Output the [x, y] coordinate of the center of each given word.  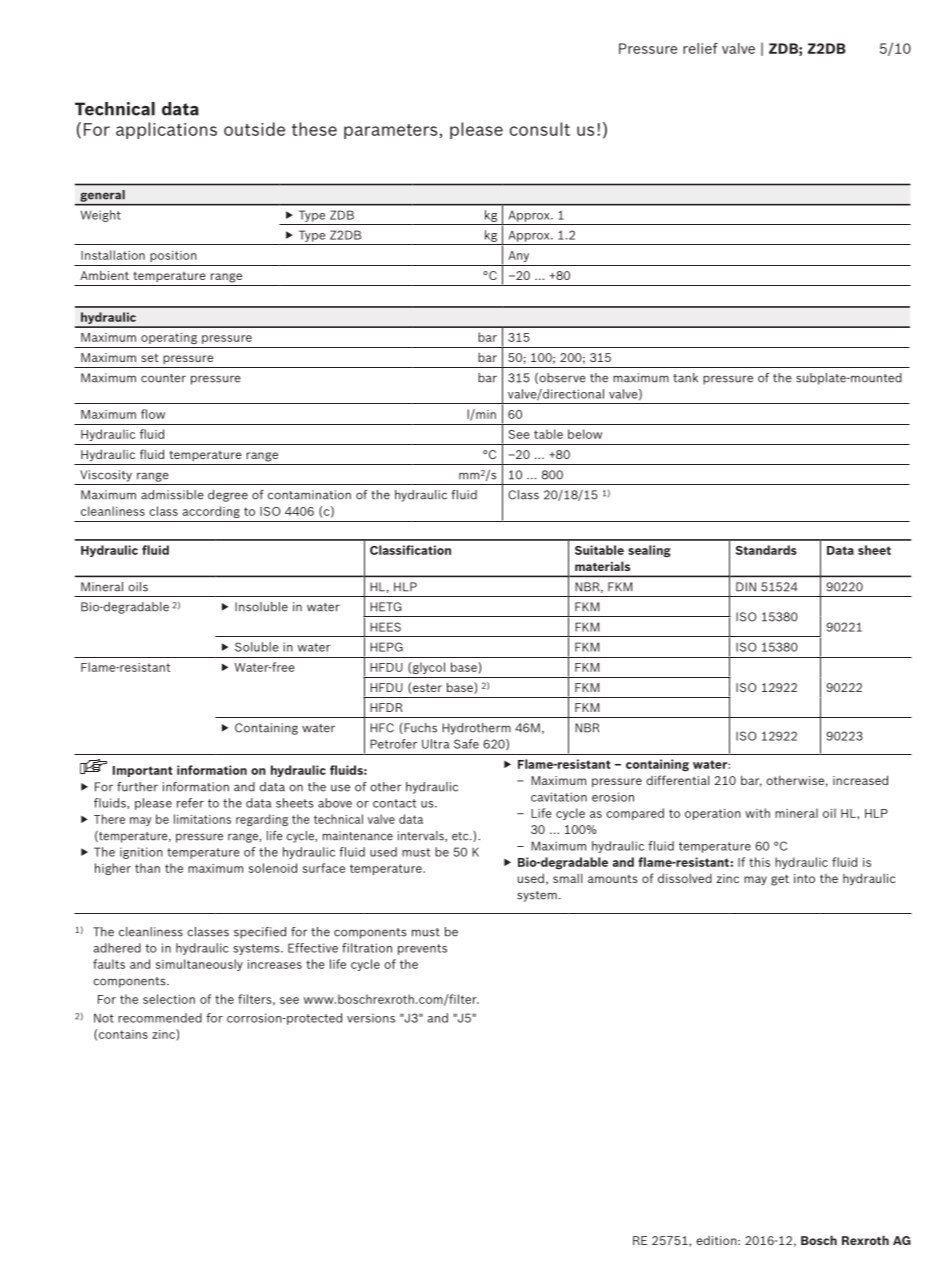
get [780, 880]
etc [461, 836]
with [757, 813]
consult [539, 129]
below [585, 434]
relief [700, 48]
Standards [766, 550]
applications [166, 130]
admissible [172, 495]
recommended [160, 1018]
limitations [202, 819]
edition [717, 1240]
